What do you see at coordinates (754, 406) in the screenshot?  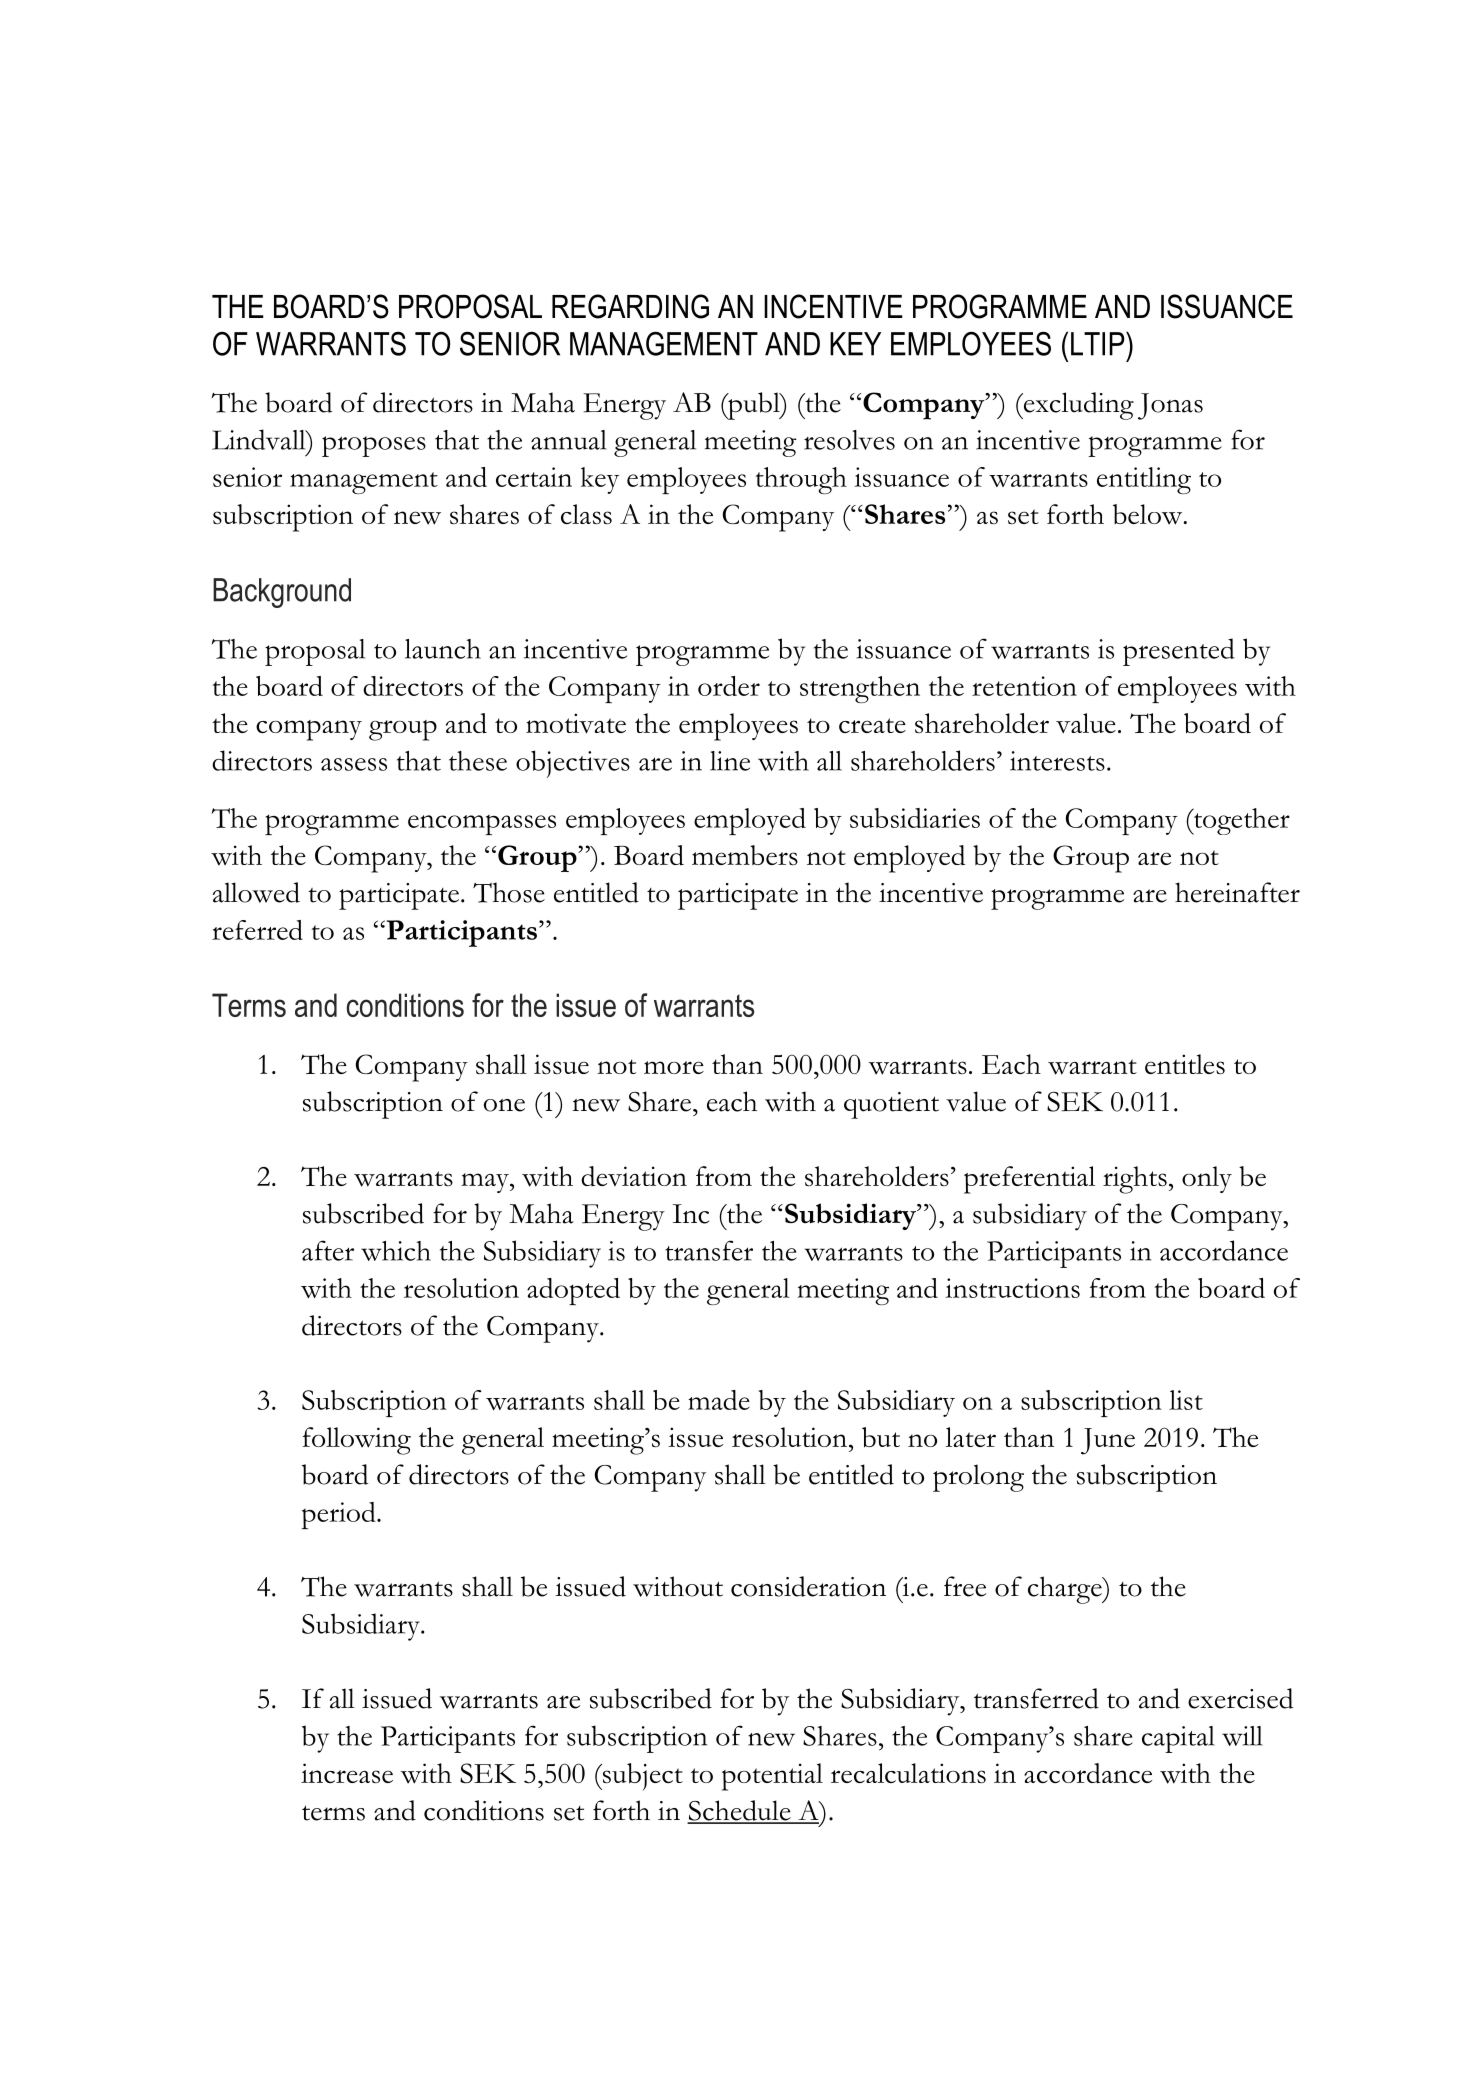 I see `publ` at bounding box center [754, 406].
